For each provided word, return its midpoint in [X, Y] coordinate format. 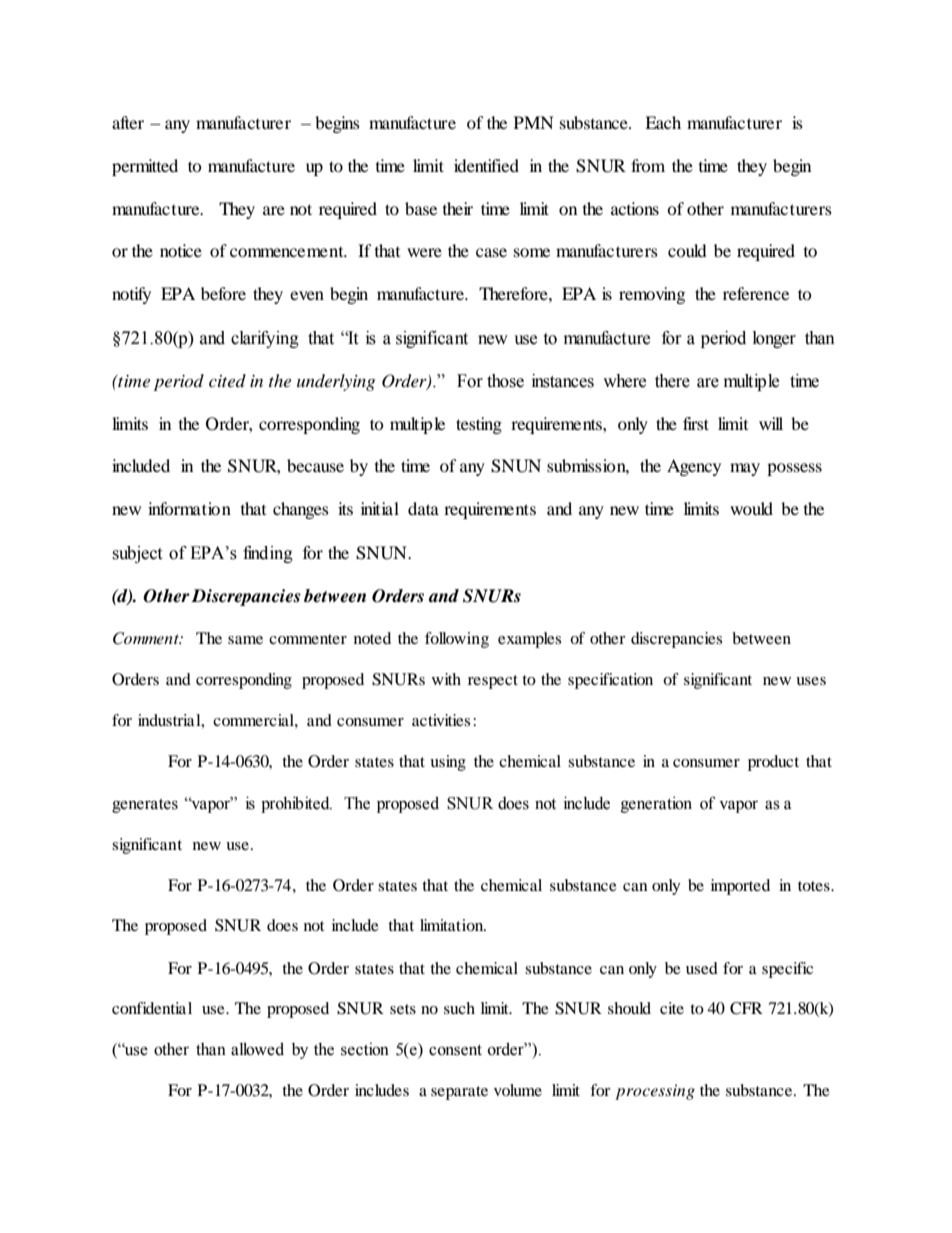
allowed [257, 1049]
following [457, 640]
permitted [145, 167]
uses [811, 681]
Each [663, 122]
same [245, 640]
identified [486, 165]
